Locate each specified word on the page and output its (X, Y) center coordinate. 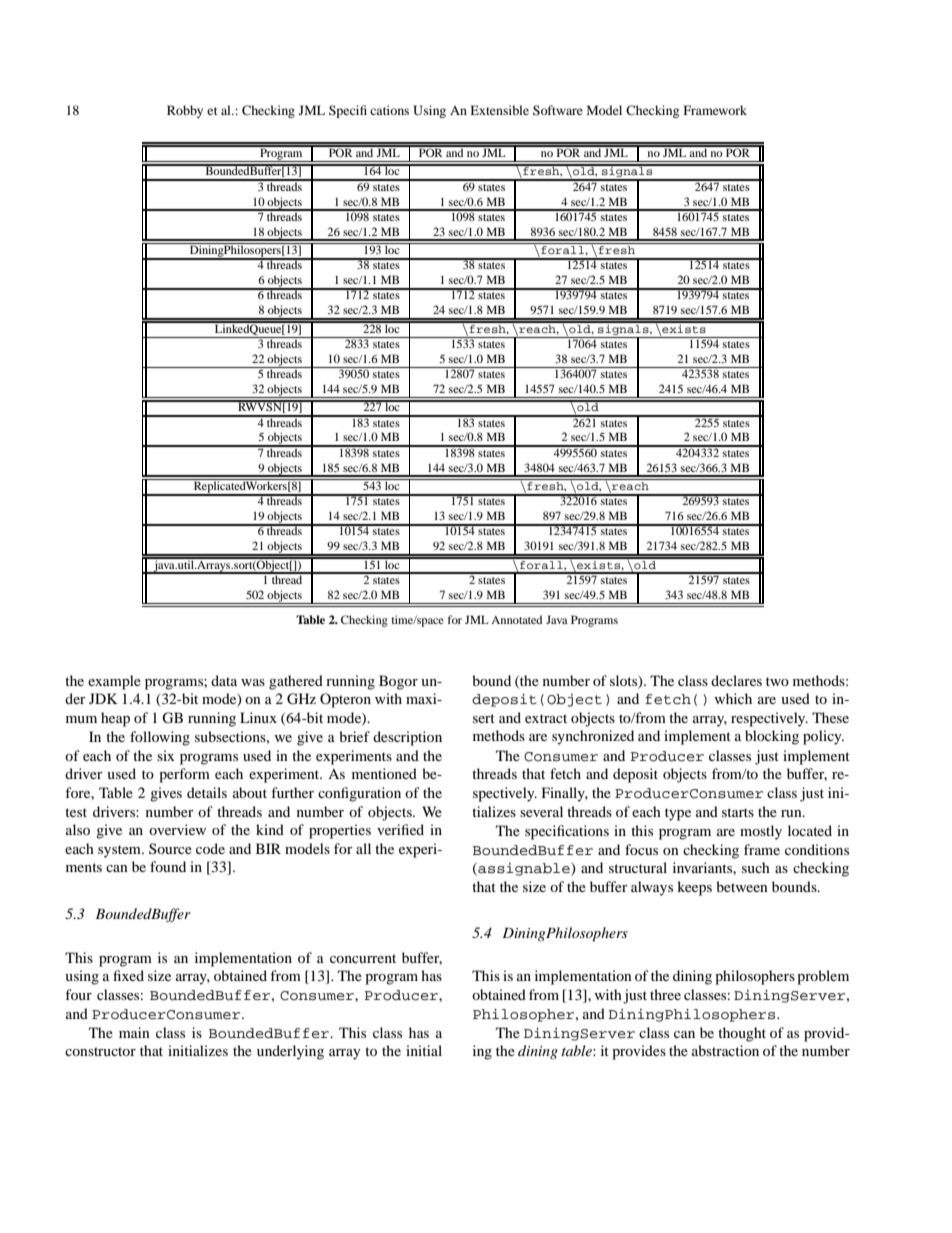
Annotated (516, 619)
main (134, 1032)
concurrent (363, 958)
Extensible (499, 110)
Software (558, 110)
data (224, 680)
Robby (185, 111)
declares (736, 680)
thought (742, 1034)
